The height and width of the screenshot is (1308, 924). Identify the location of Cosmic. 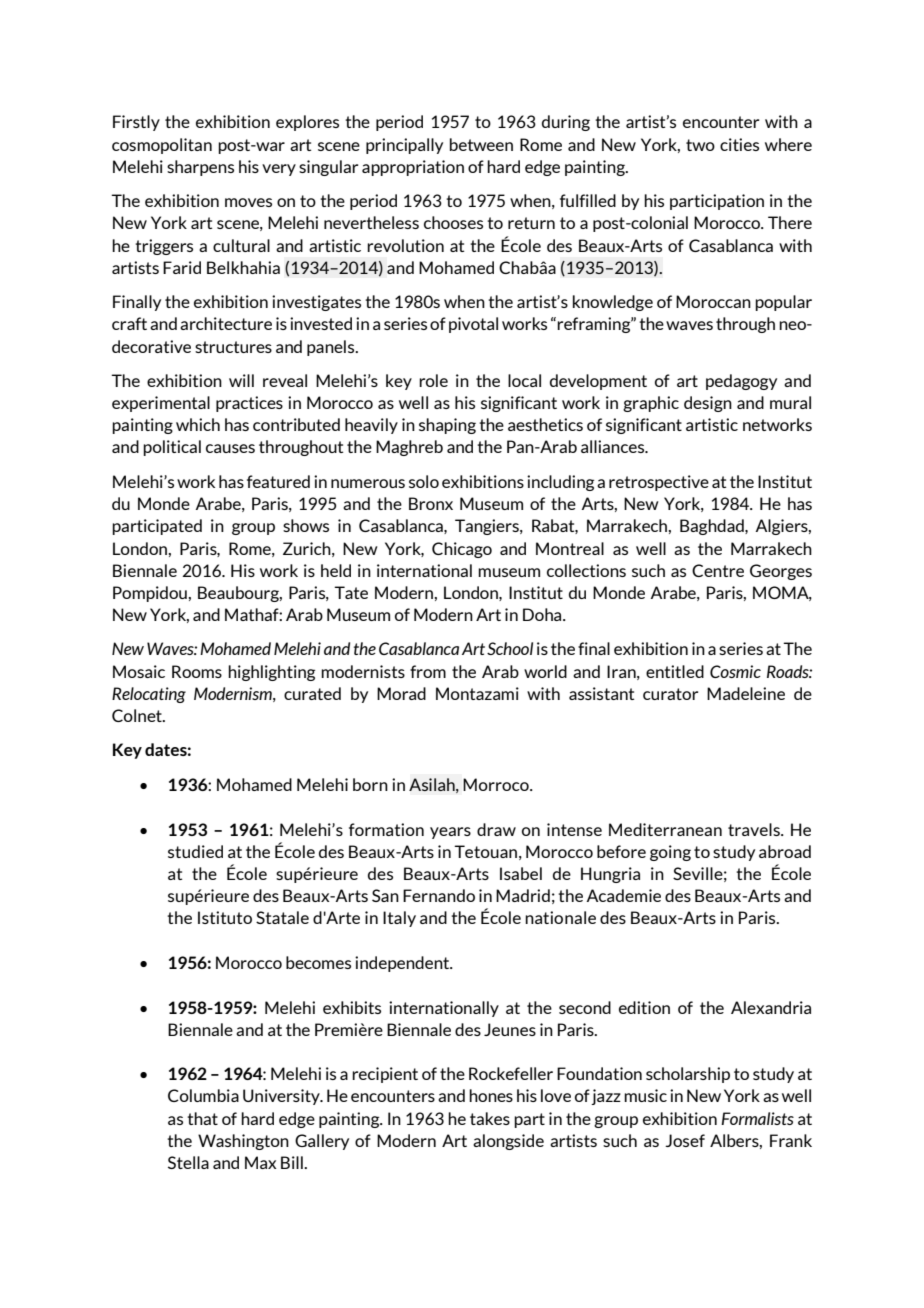
(735, 671).
